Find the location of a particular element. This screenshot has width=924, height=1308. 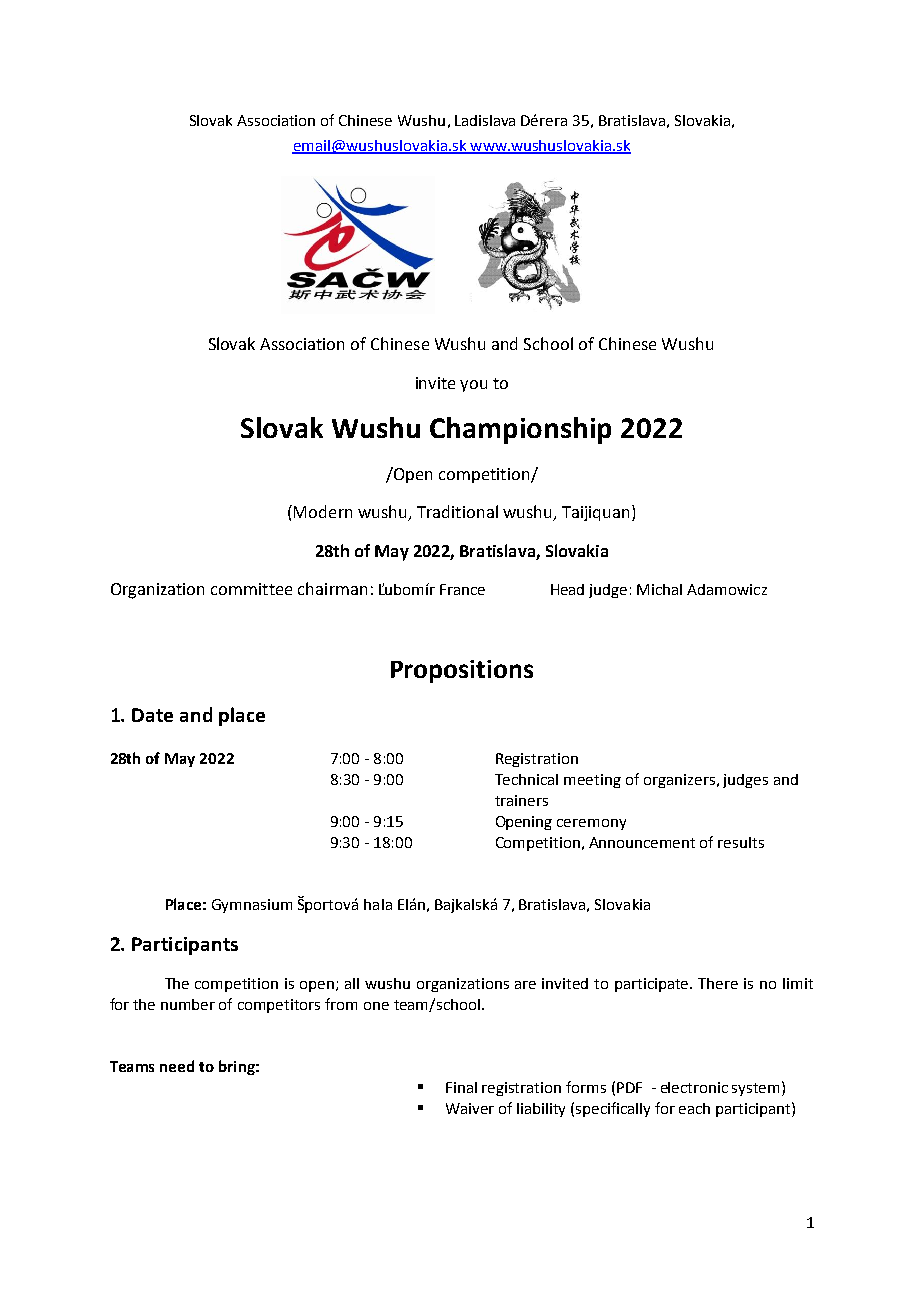

Championship is located at coordinates (520, 430).
